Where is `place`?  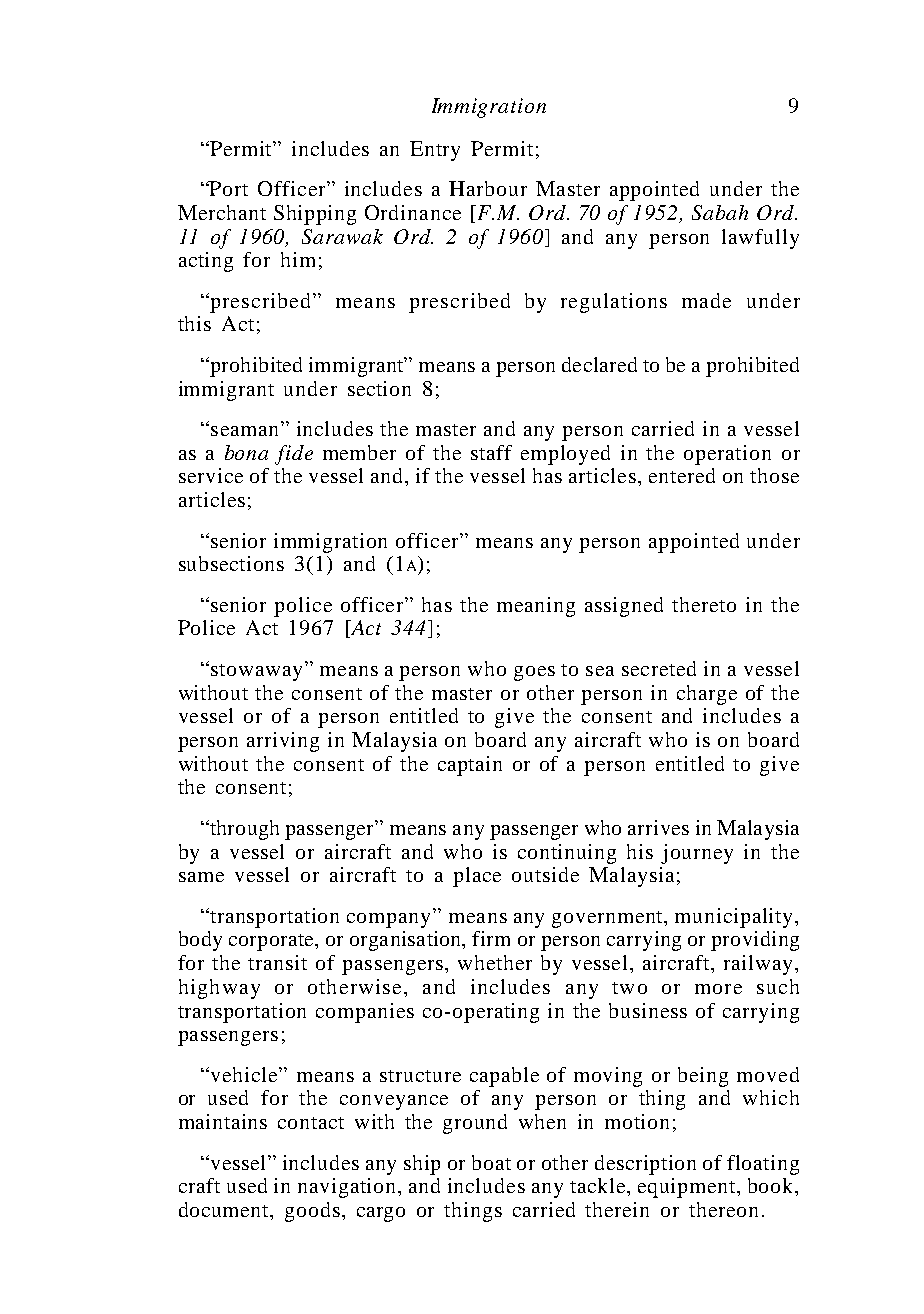
place is located at coordinates (477, 877).
